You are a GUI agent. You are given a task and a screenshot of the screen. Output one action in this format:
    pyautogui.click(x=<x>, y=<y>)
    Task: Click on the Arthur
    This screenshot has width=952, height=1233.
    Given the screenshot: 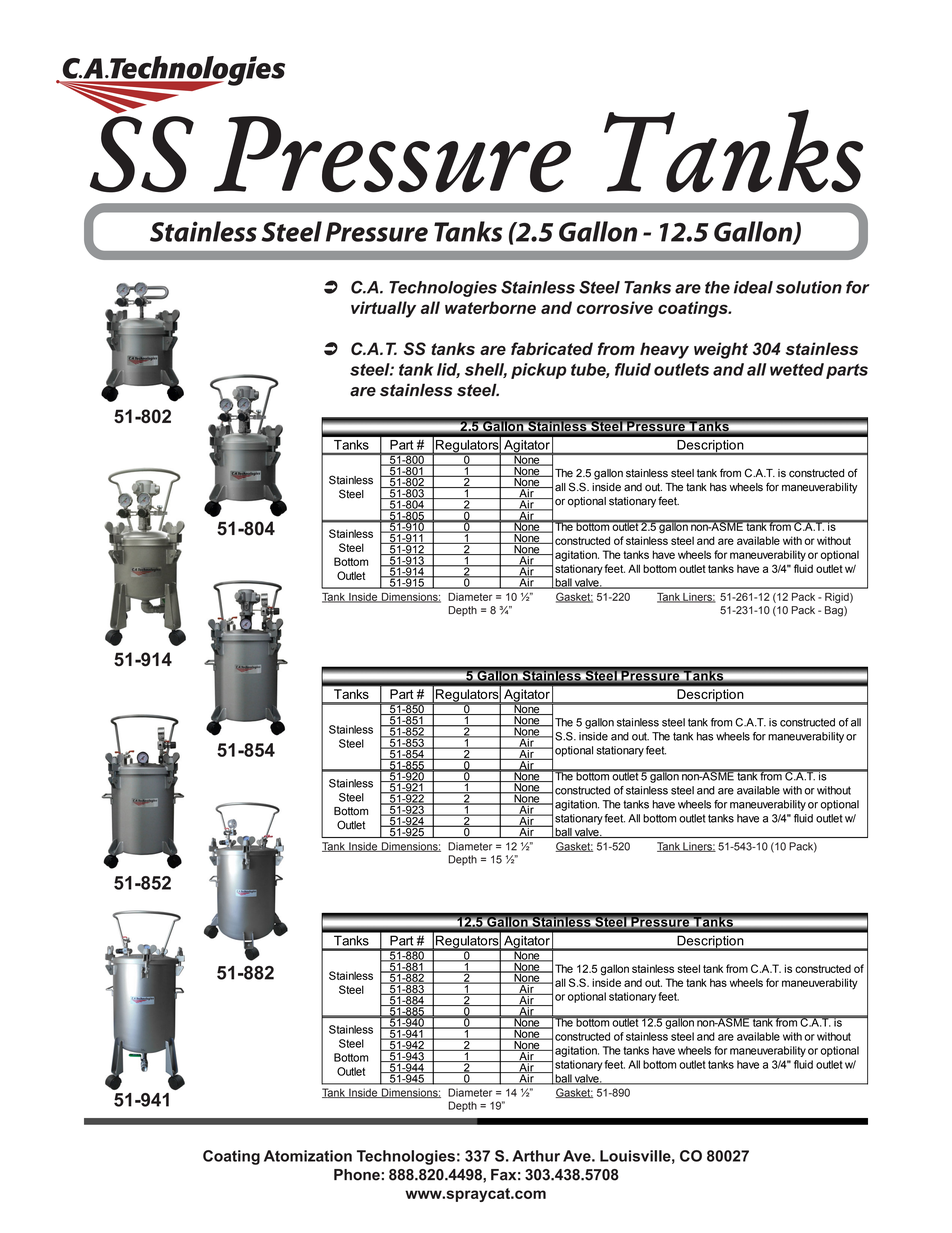 What is the action you would take?
    pyautogui.click(x=536, y=1156)
